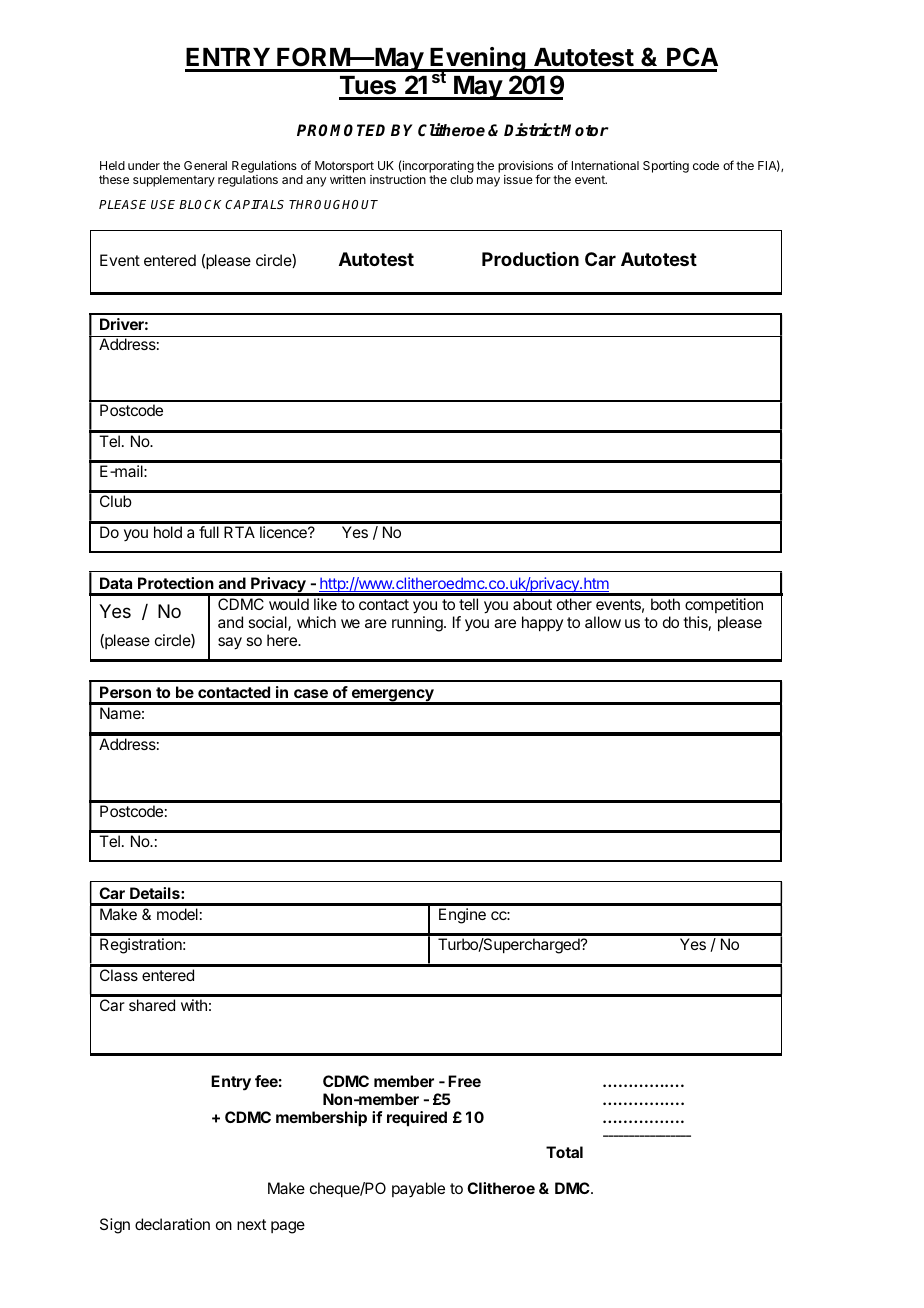 The image size is (924, 1308). I want to click on International, so click(605, 165).
